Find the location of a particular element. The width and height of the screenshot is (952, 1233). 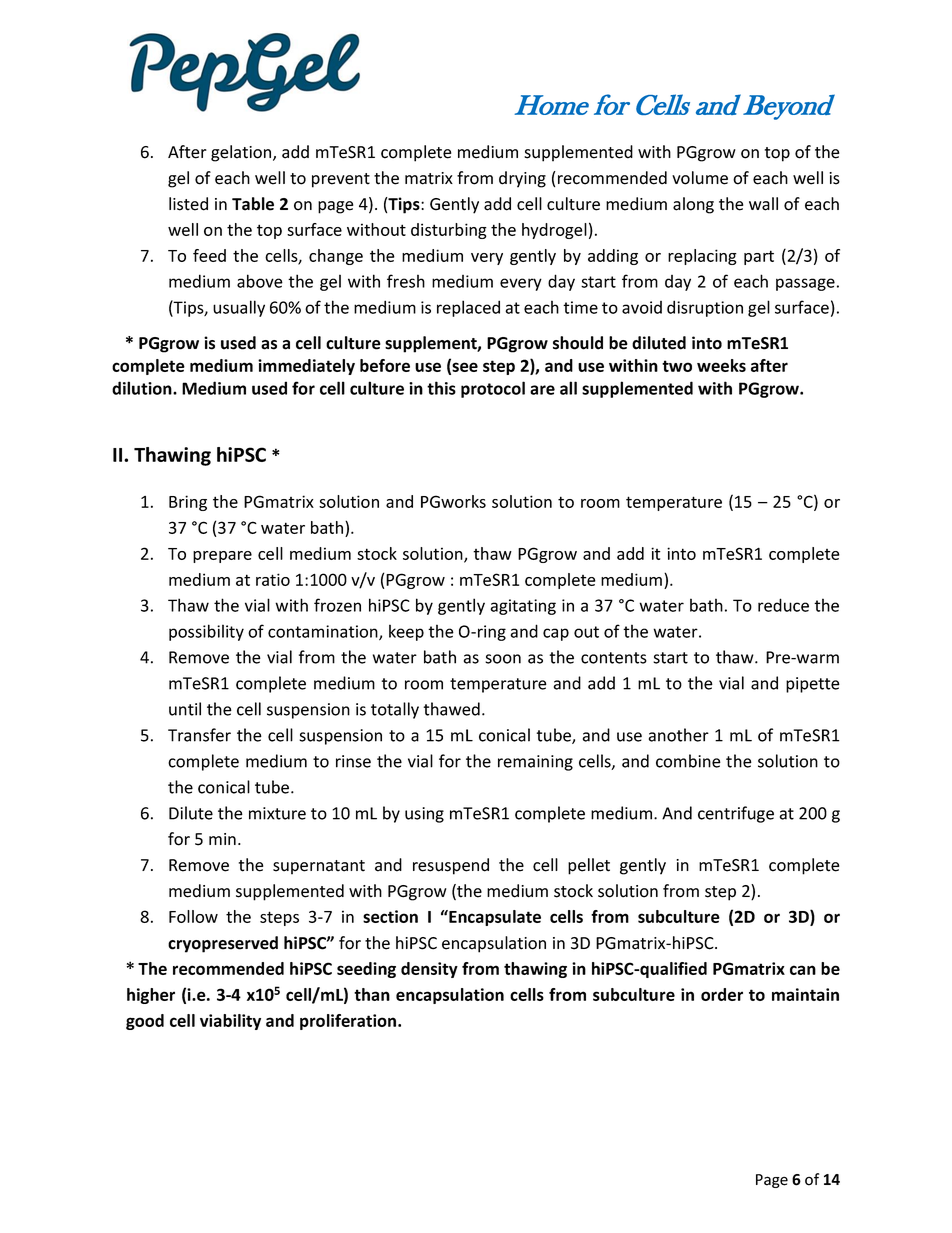

mixture is located at coordinates (277, 813).
